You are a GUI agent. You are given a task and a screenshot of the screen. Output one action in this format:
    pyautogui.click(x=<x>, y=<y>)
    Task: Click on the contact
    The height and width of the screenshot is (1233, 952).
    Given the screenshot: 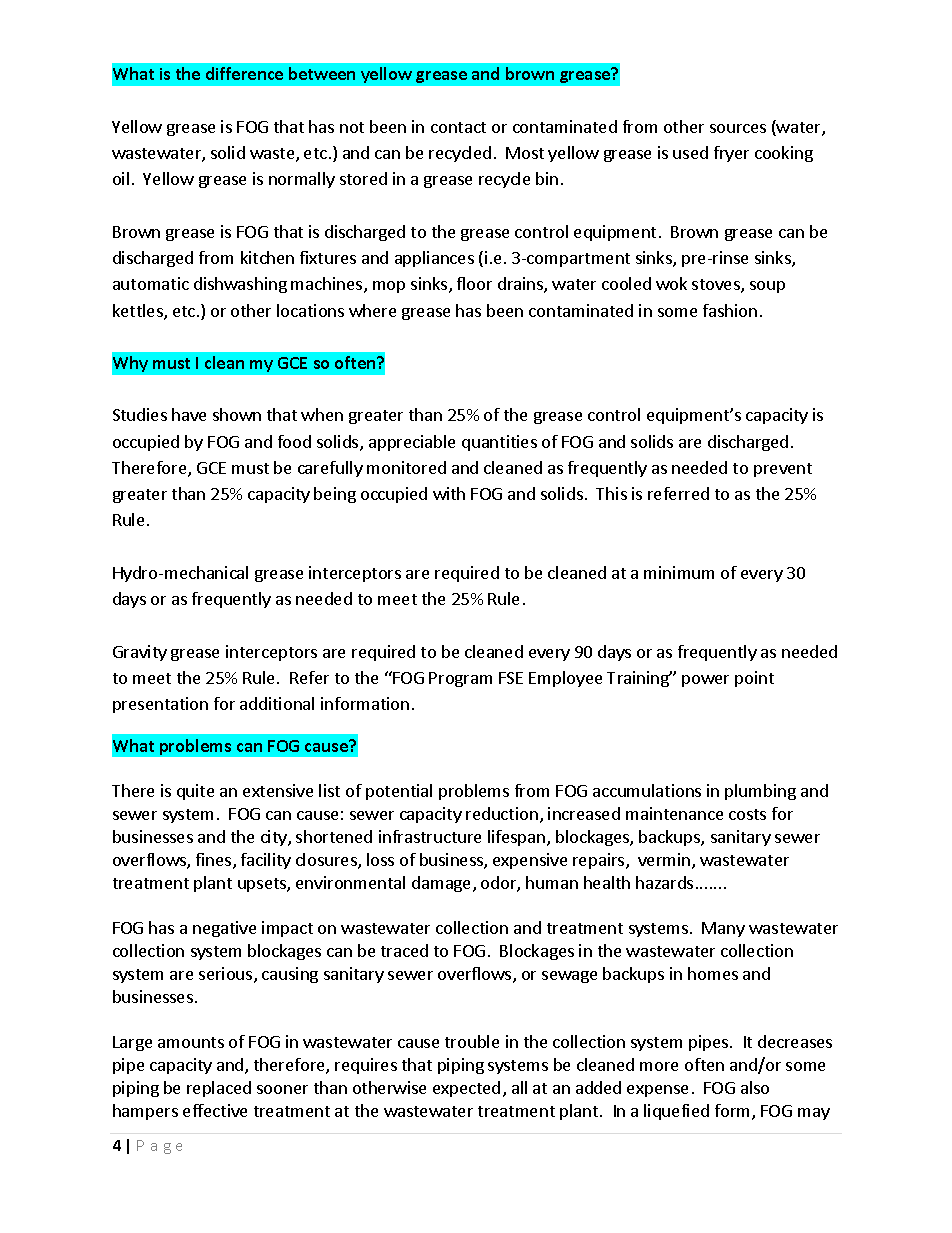 What is the action you would take?
    pyautogui.click(x=458, y=127)
